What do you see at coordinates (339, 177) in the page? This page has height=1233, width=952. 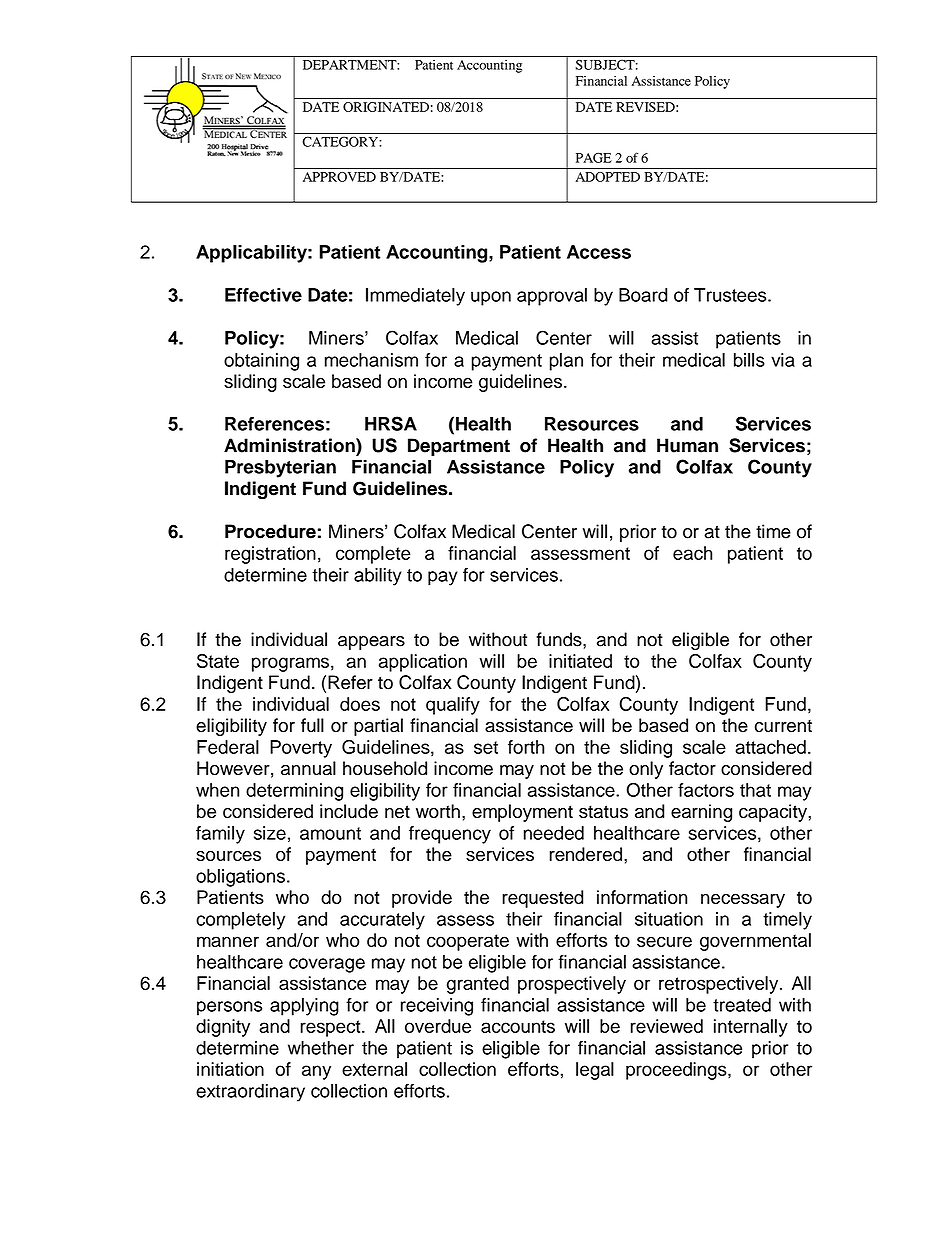 I see `APPROVED` at bounding box center [339, 177].
